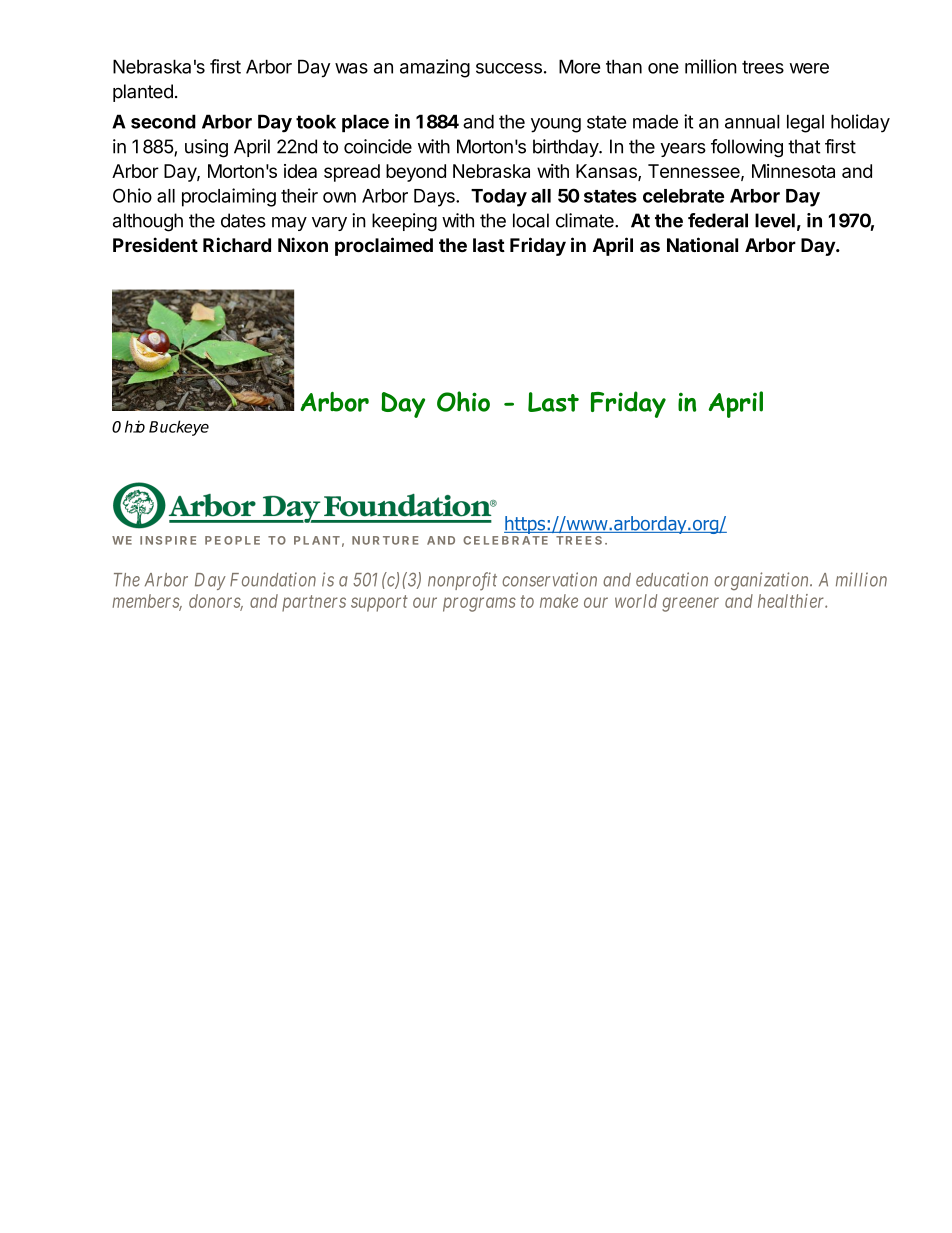  What do you see at coordinates (384, 246) in the screenshot?
I see `proclaimed` at bounding box center [384, 246].
